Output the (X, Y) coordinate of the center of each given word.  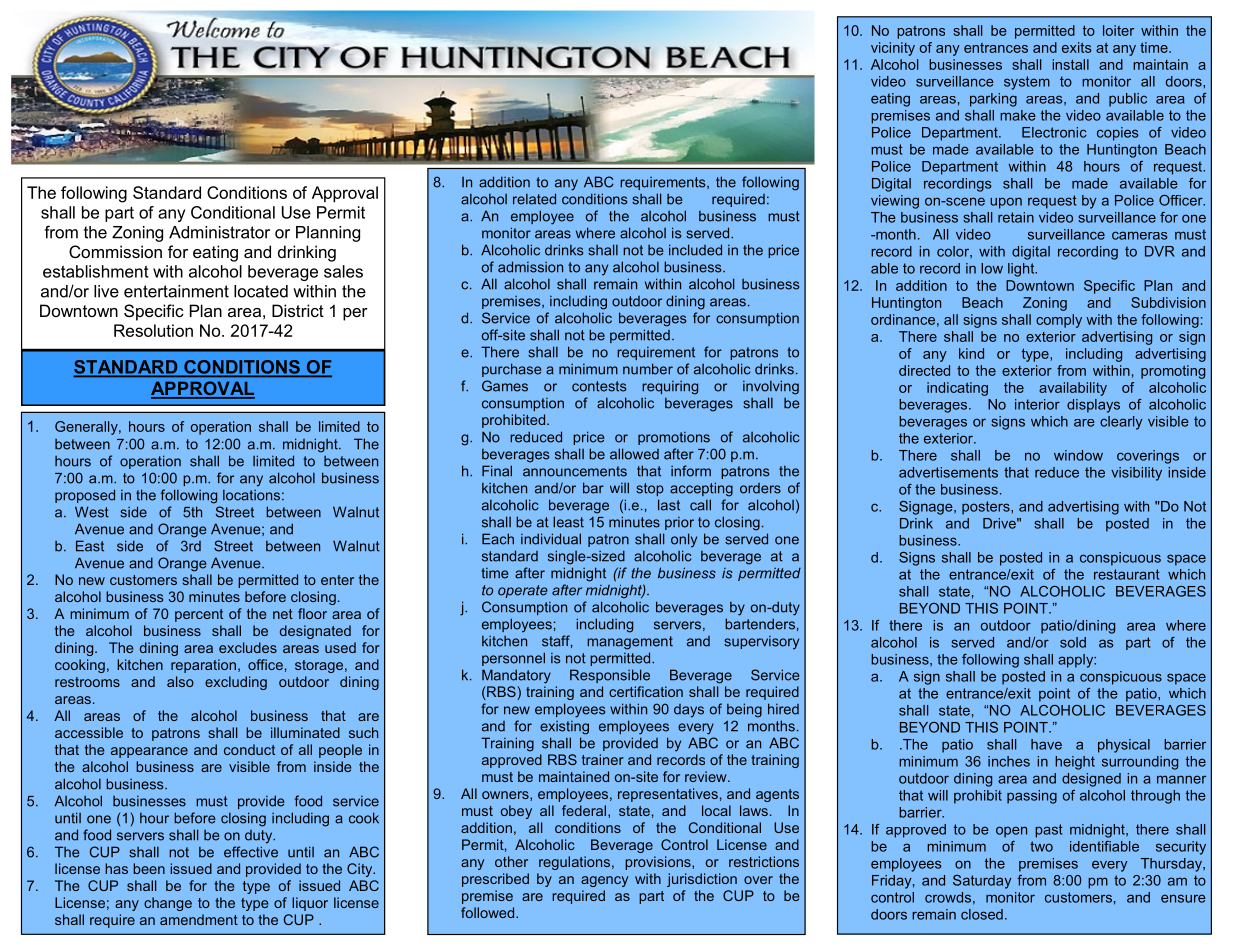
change (168, 904)
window (1078, 455)
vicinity (893, 49)
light (1022, 270)
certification (646, 691)
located (261, 291)
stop (650, 489)
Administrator (219, 232)
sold (1073, 642)
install (1070, 64)
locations (251, 495)
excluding (236, 683)
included (695, 250)
